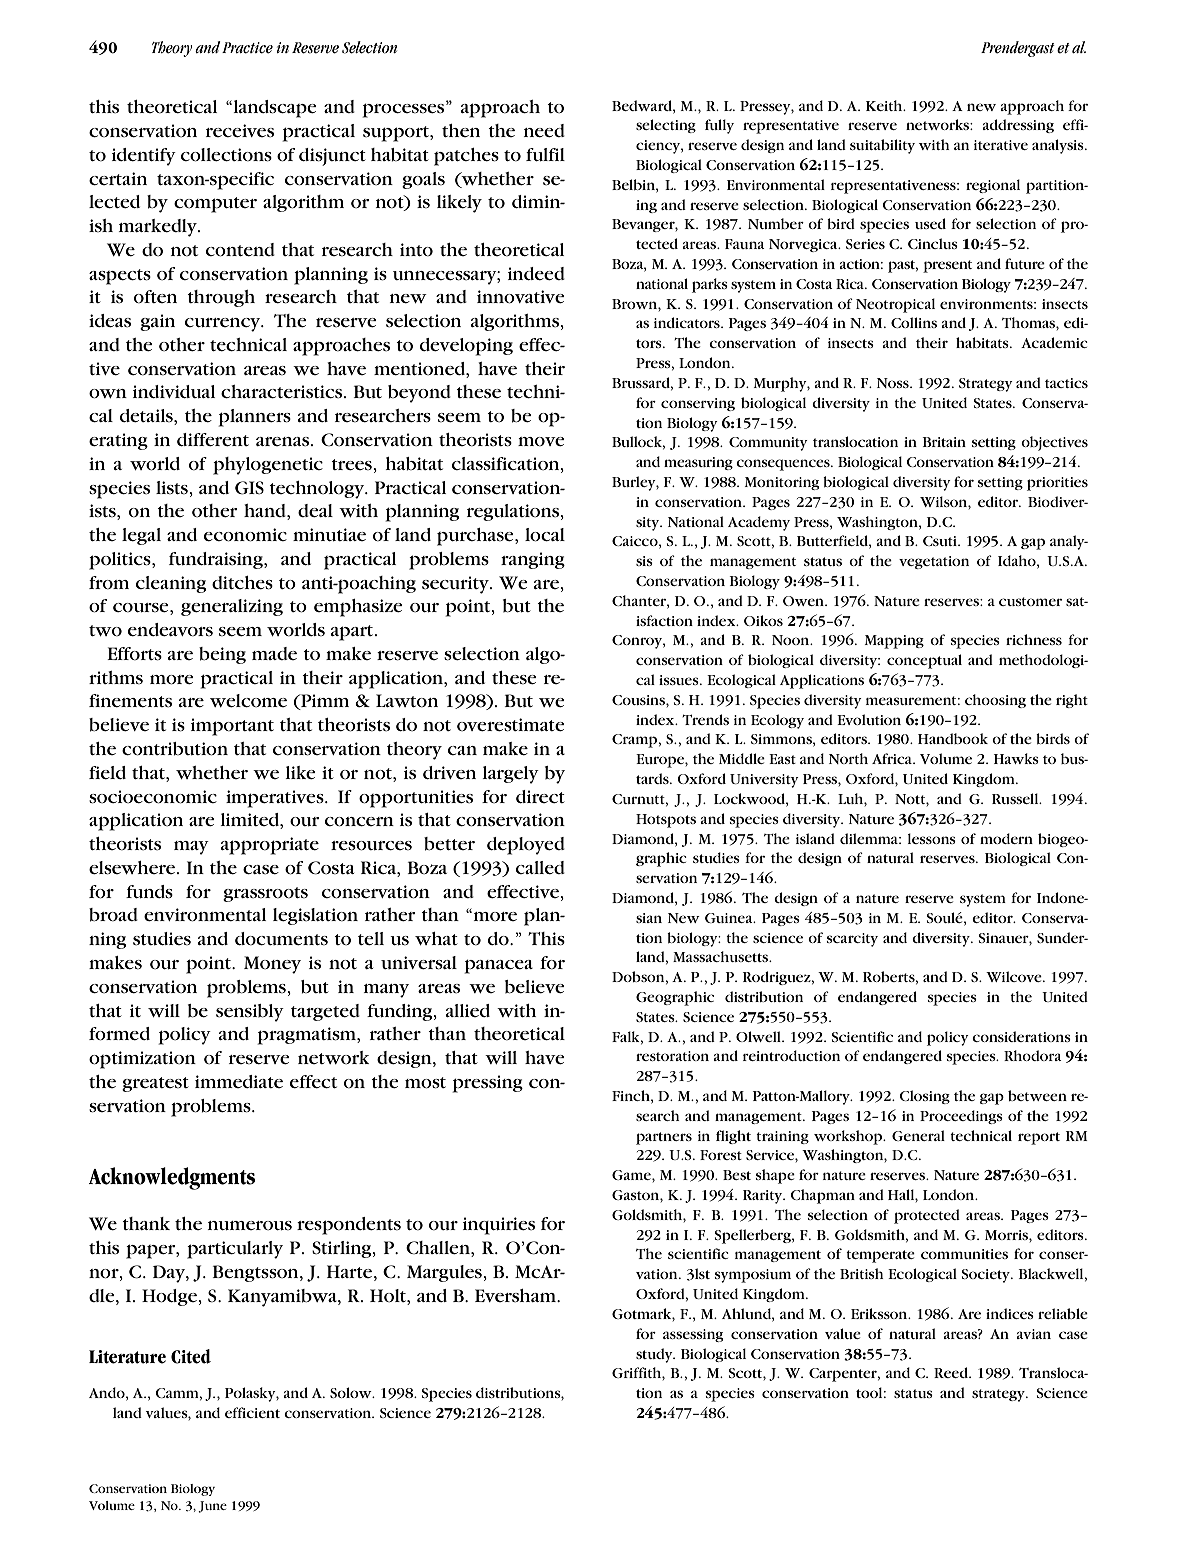 This page has width=1177, height=1551. What do you see at coordinates (961, 1117) in the page?
I see `Proceedings` at bounding box center [961, 1117].
